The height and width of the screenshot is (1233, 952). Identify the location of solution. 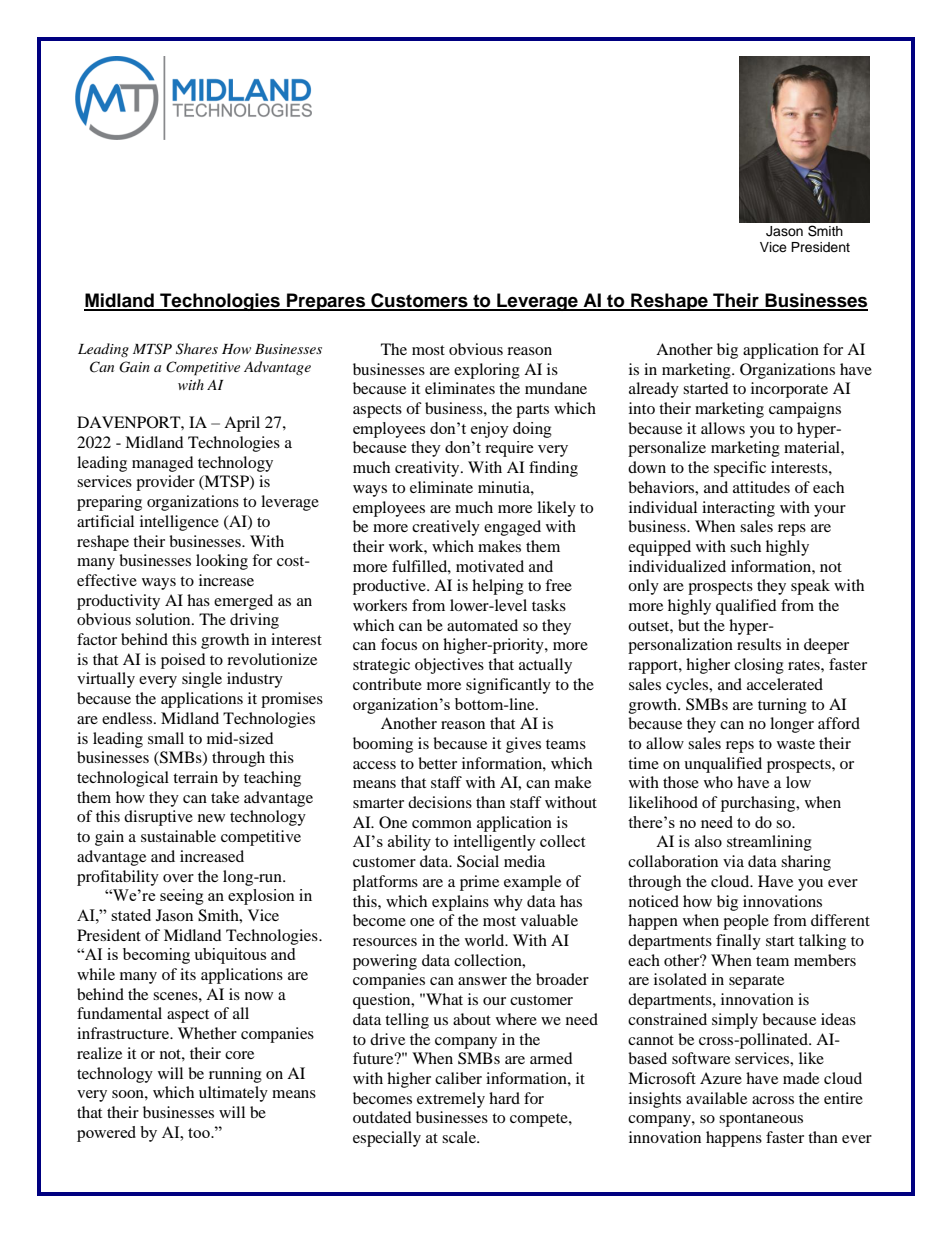
(164, 619).
